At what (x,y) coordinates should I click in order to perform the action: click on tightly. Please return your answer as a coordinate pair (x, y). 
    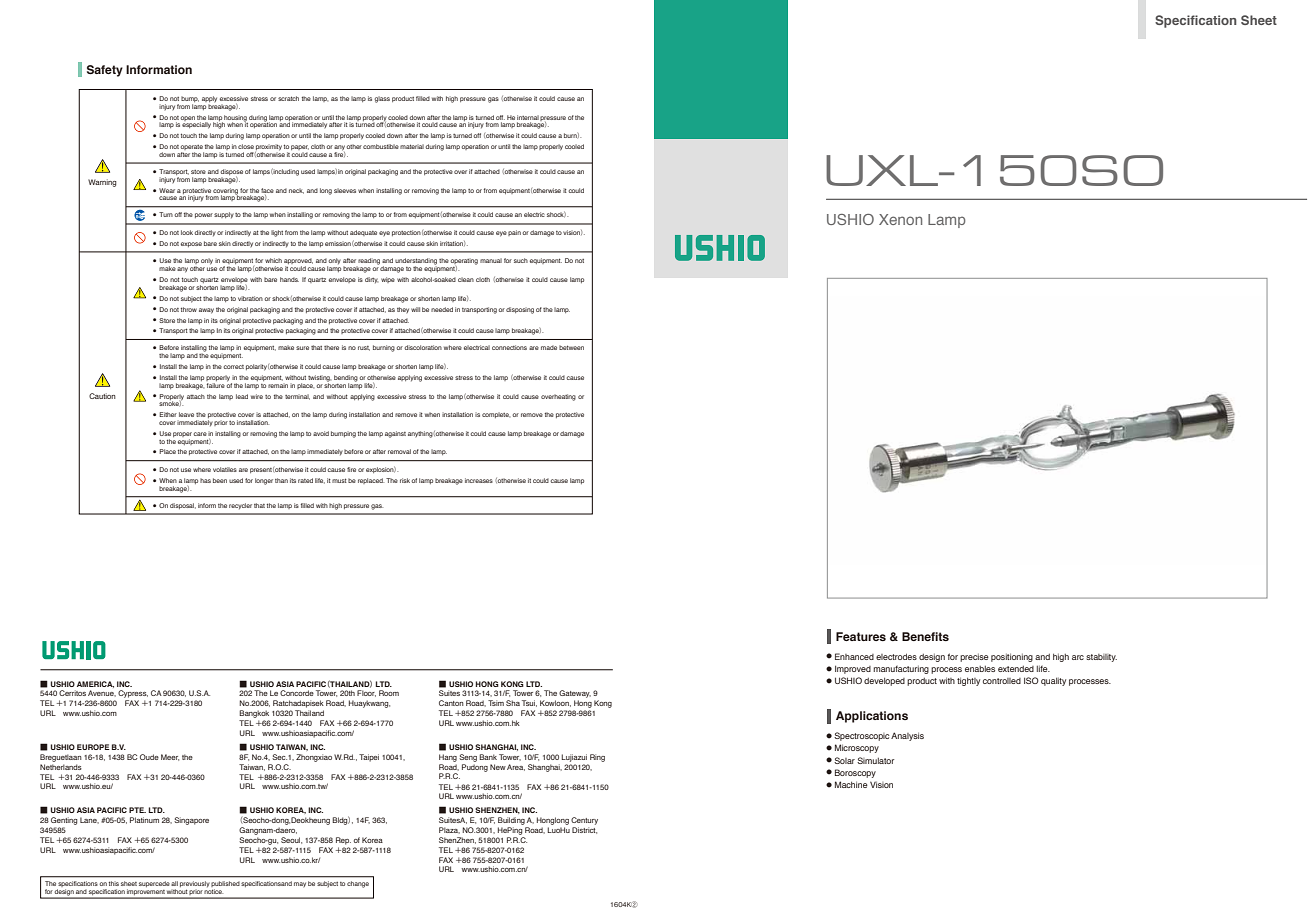
    Looking at the image, I should click on (968, 681).
